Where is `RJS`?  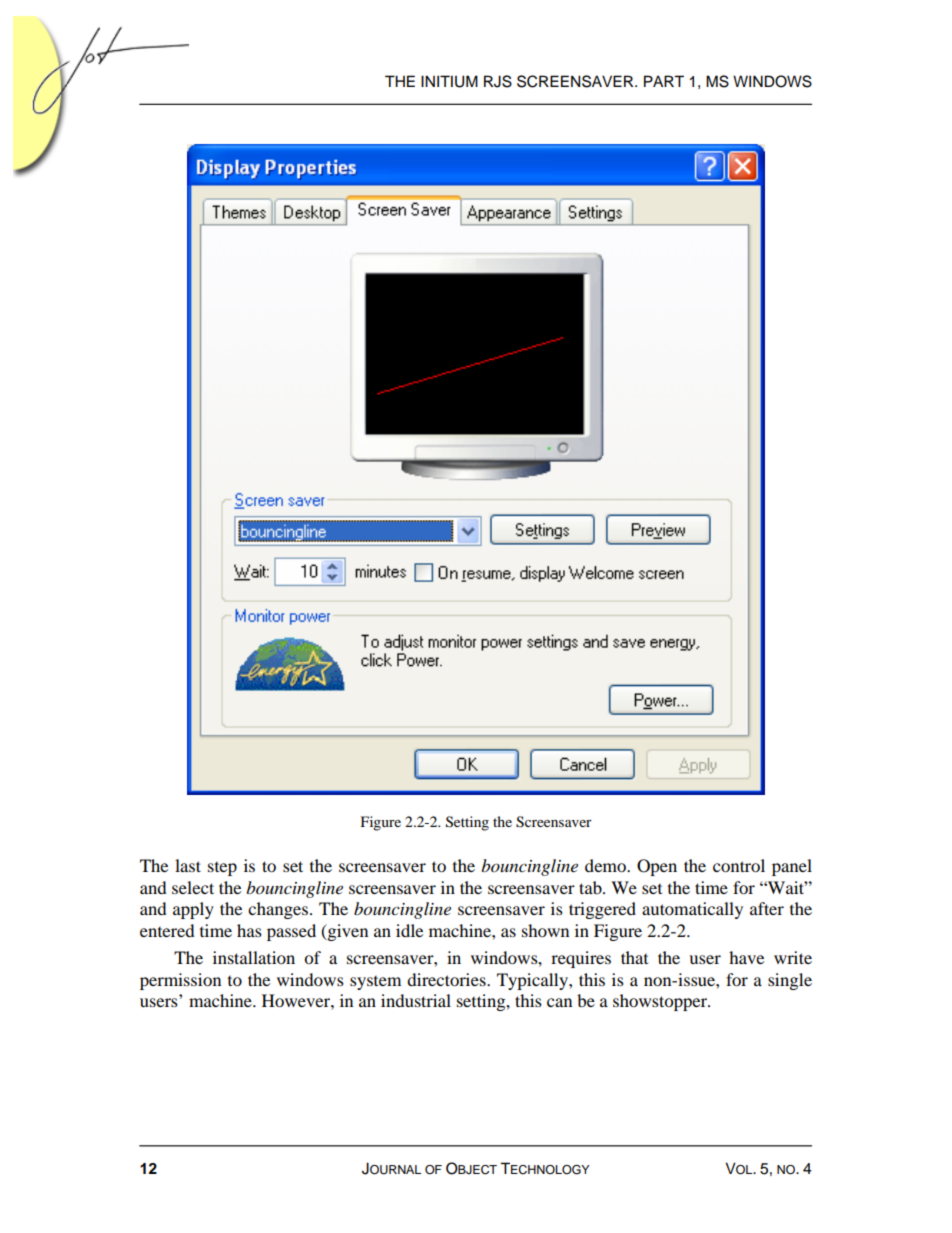 RJS is located at coordinates (498, 81).
